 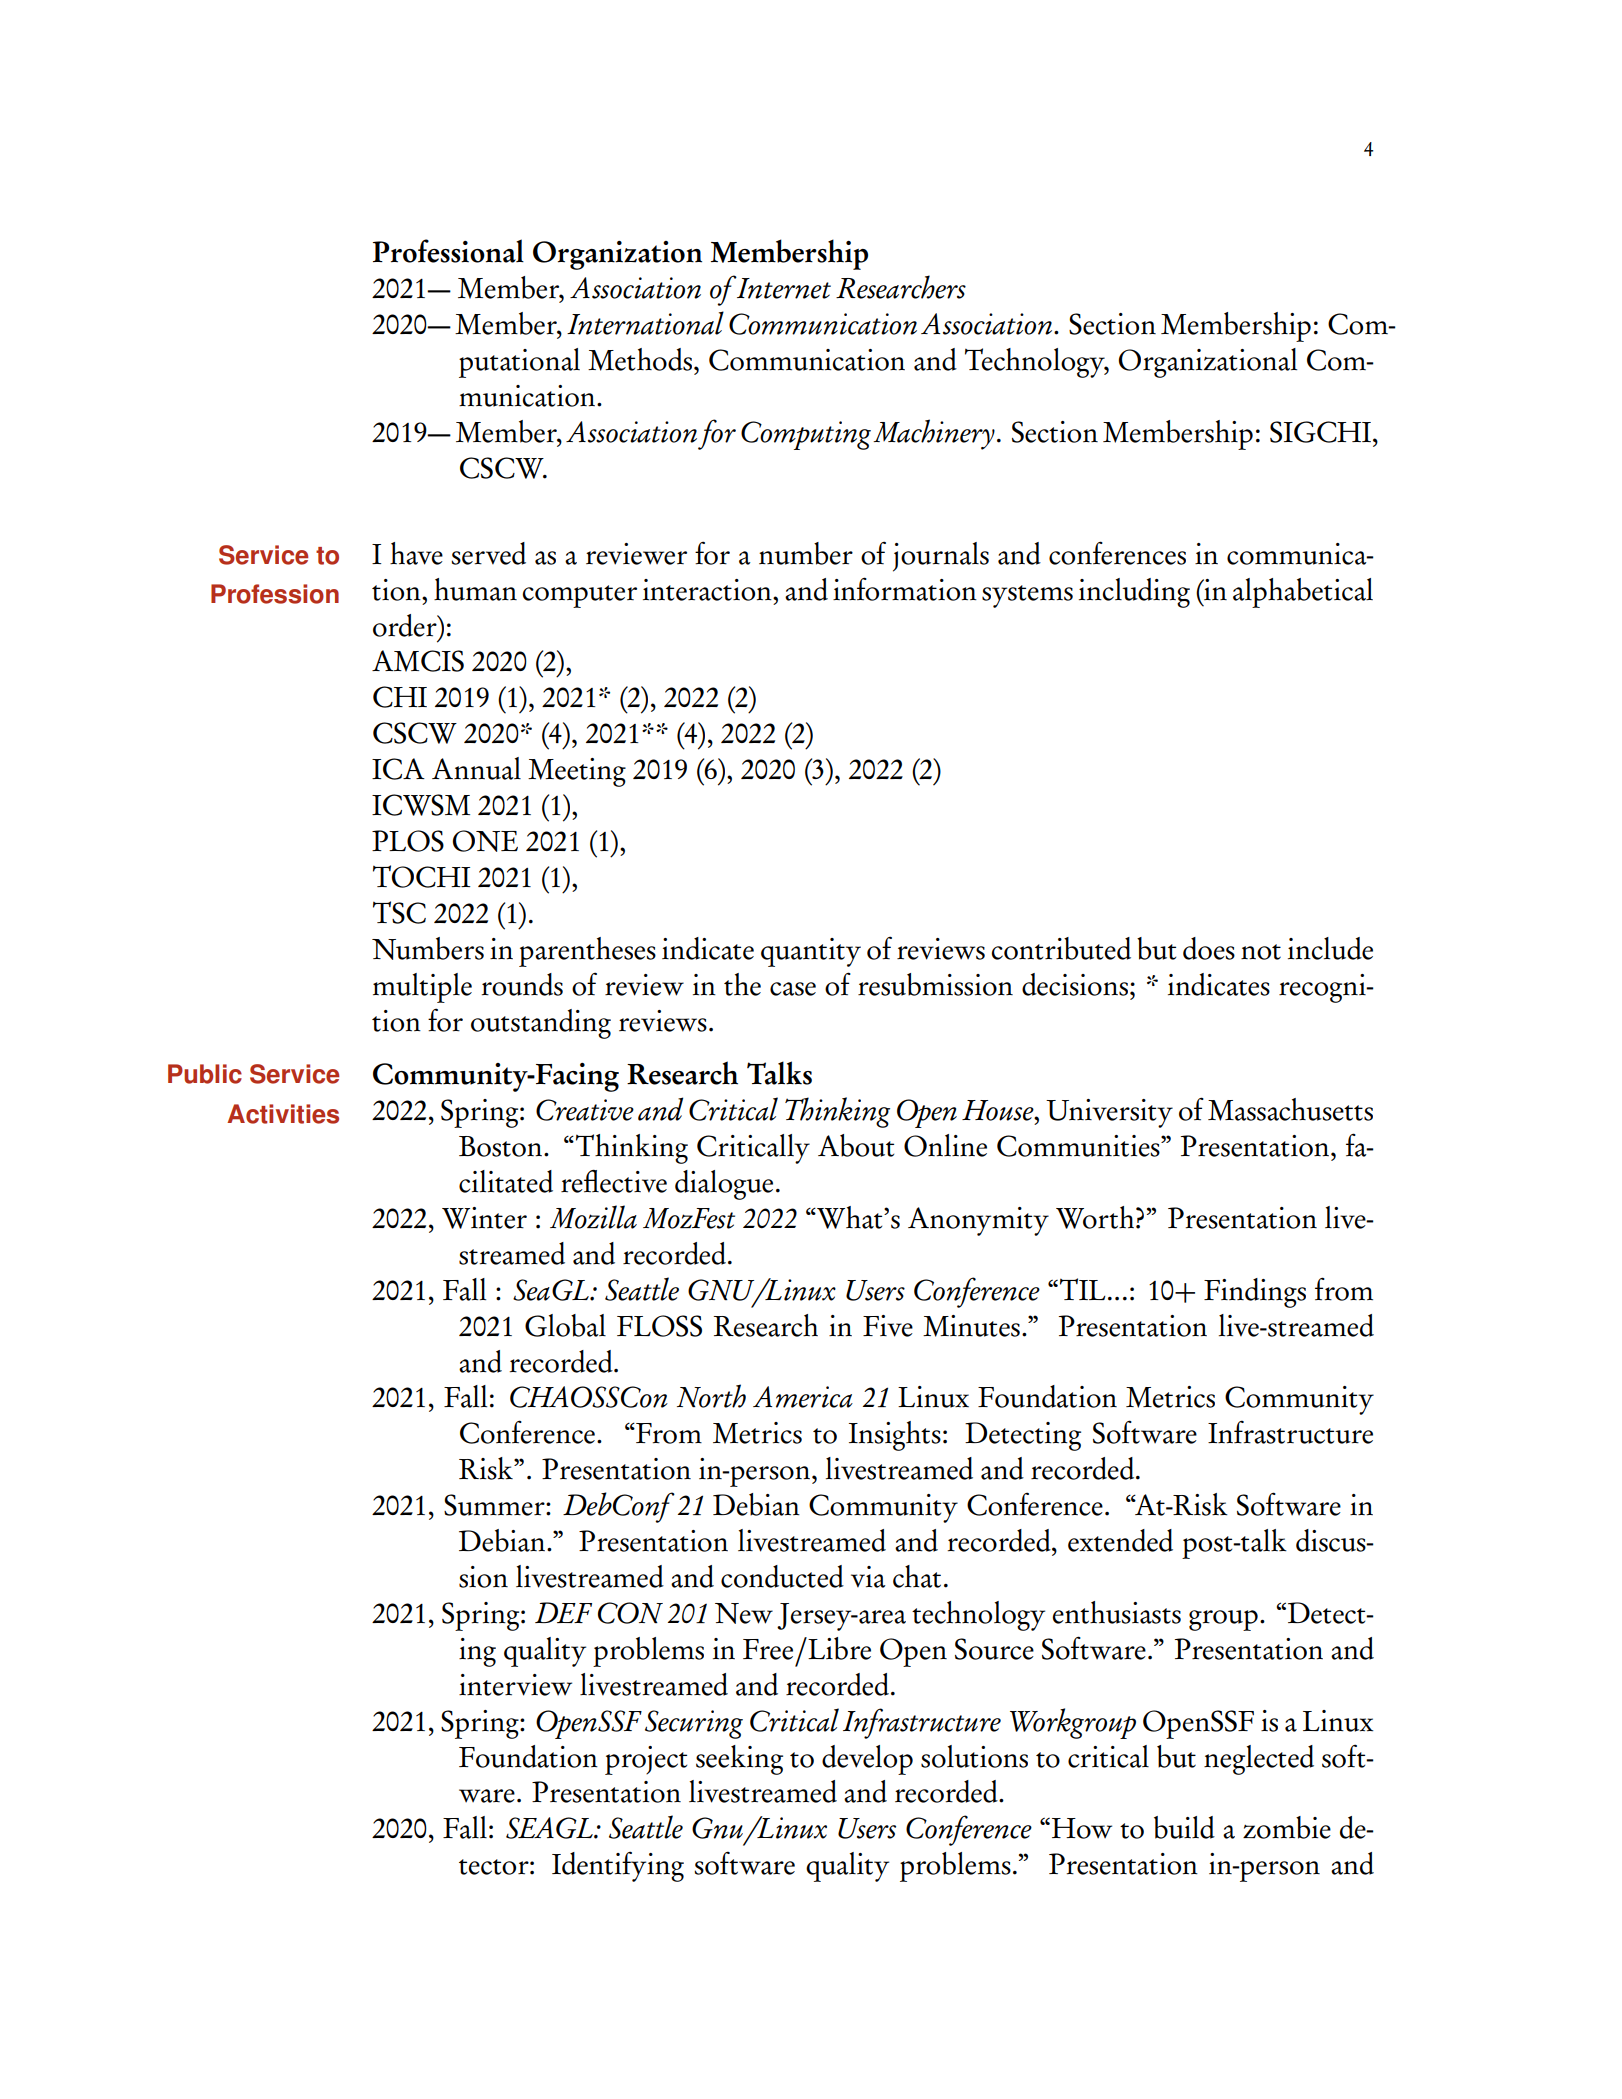 I want to click on Internet, so click(x=783, y=288).
